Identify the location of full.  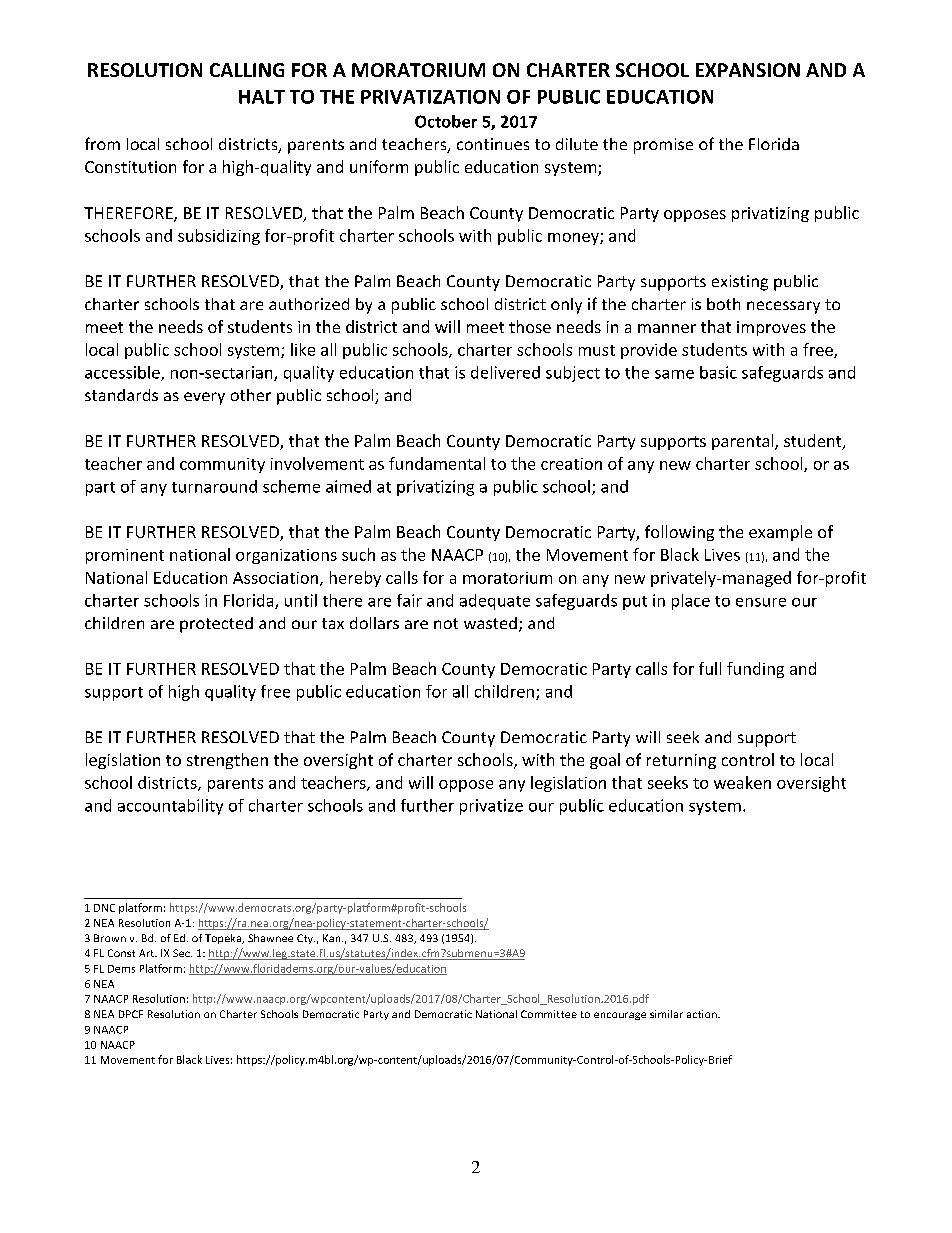
(710, 668).
